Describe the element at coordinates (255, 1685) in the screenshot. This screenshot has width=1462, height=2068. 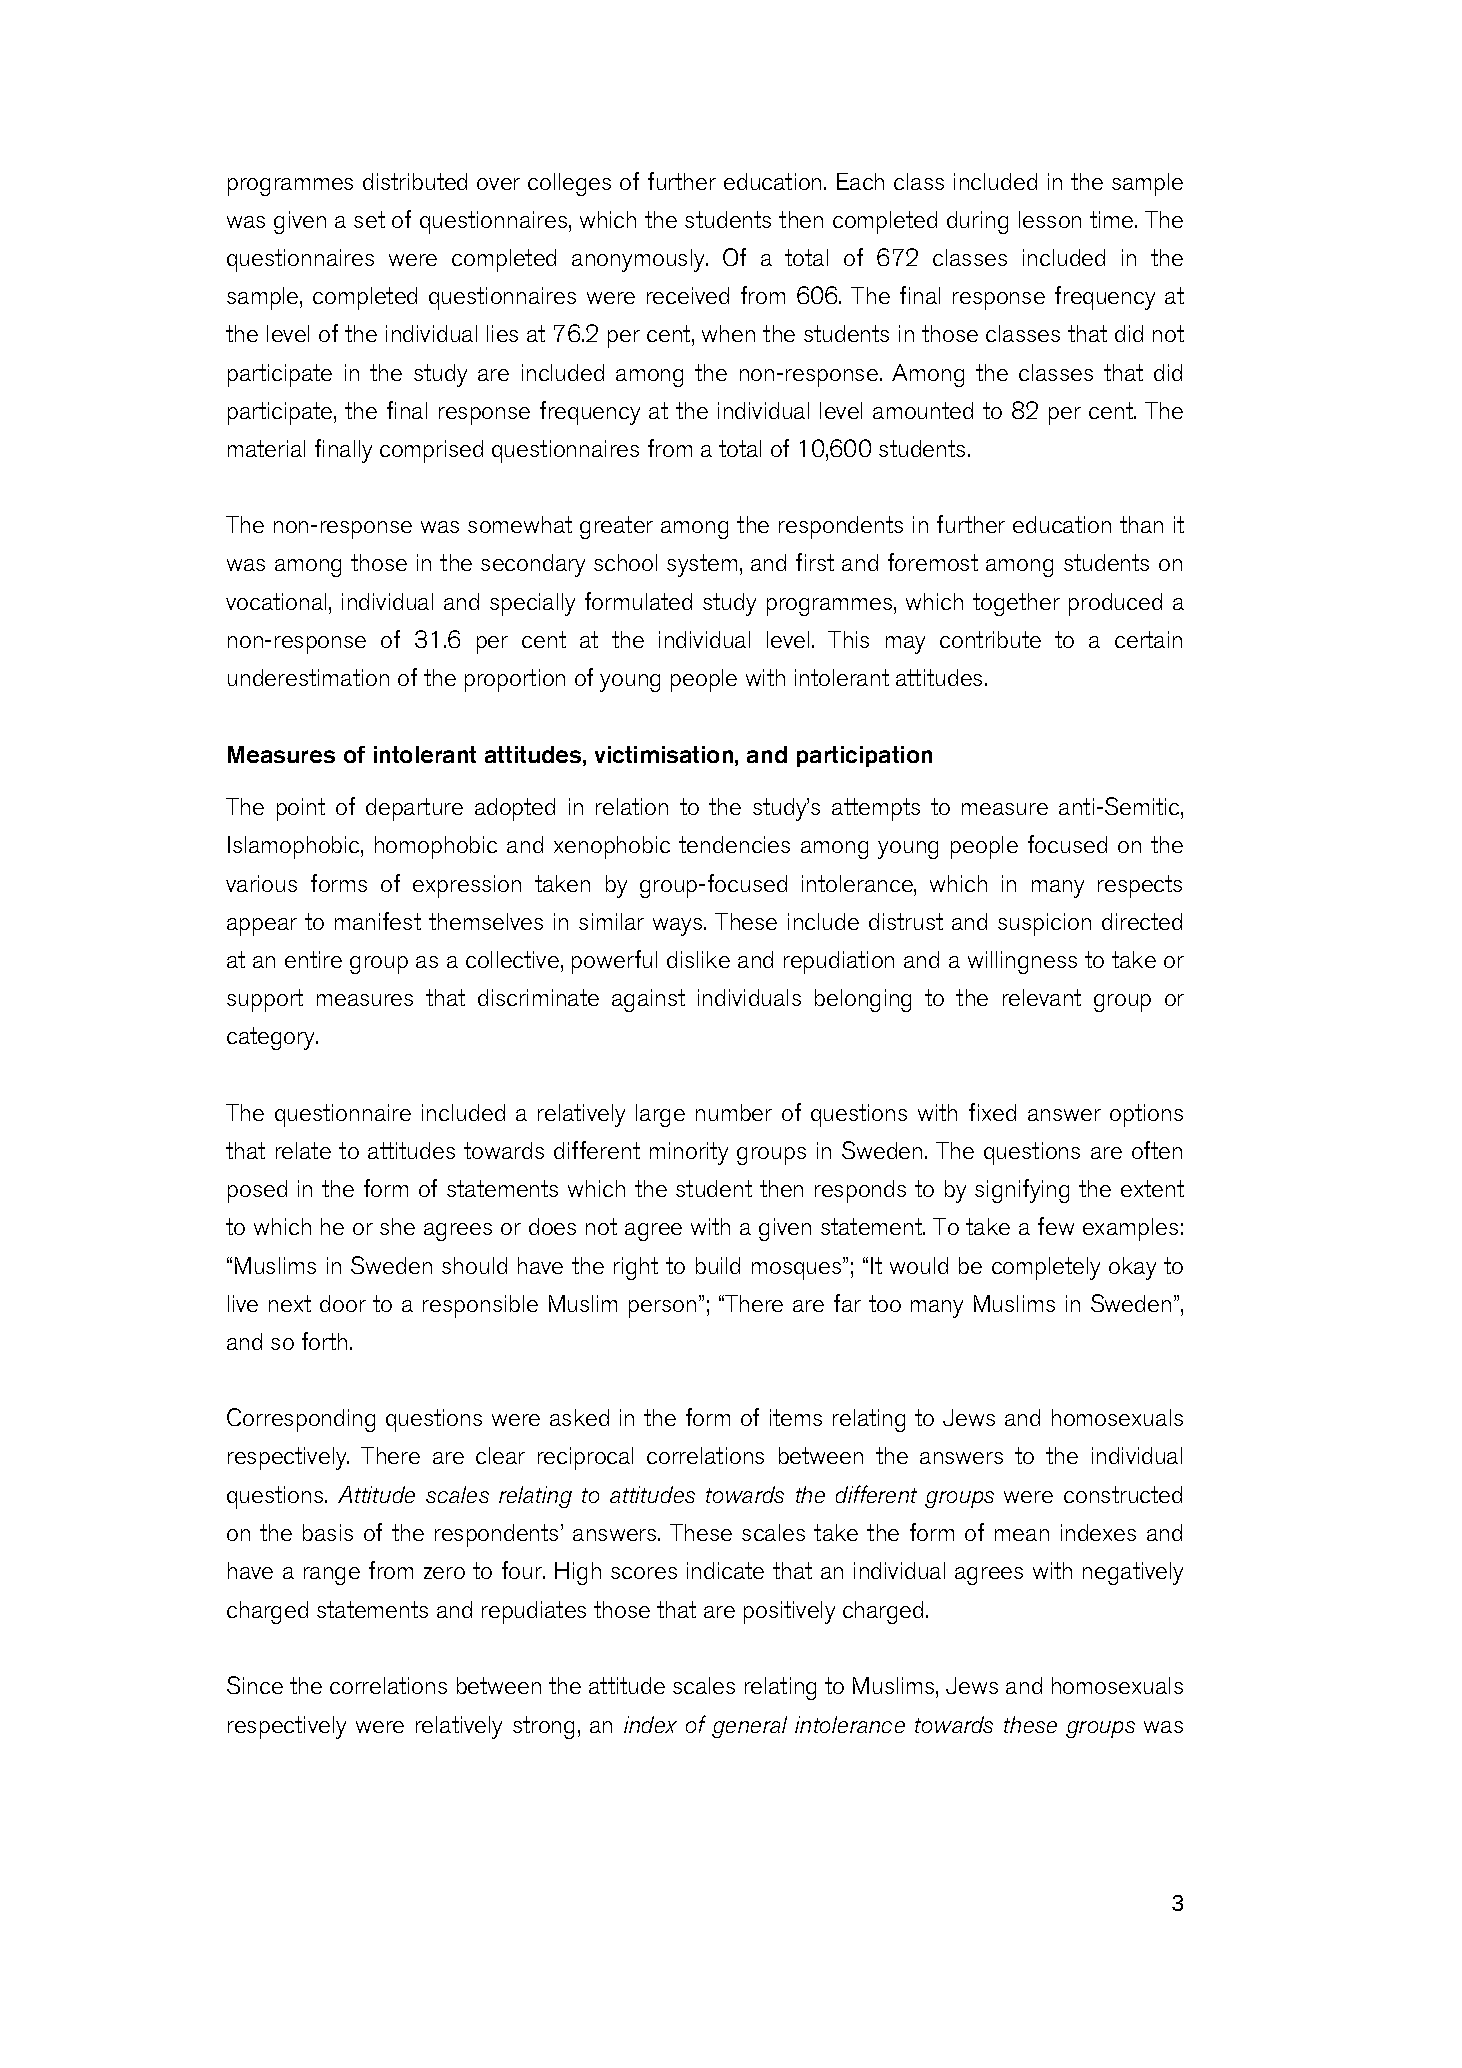
I see `Since` at that location.
